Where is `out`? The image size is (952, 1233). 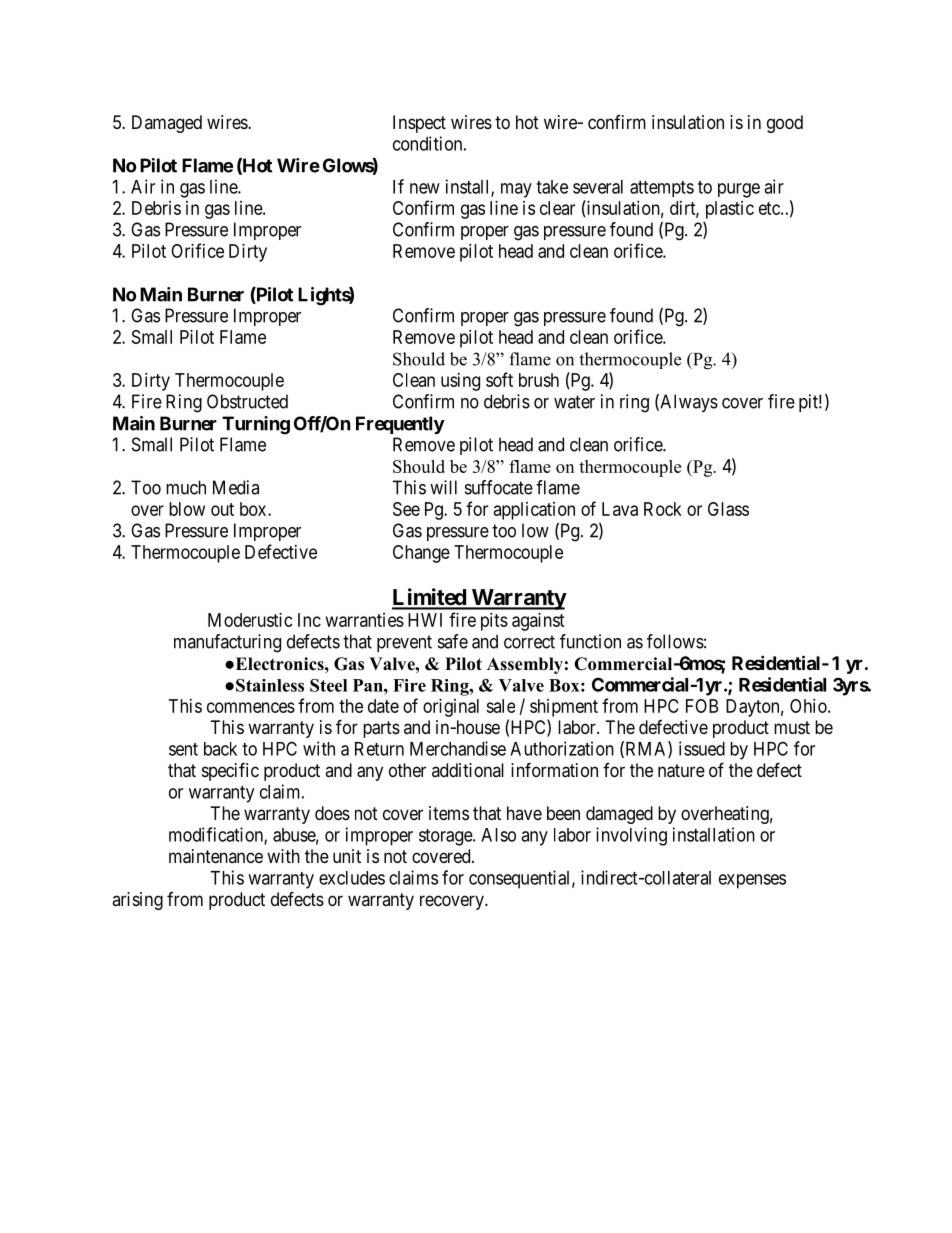 out is located at coordinates (222, 509).
